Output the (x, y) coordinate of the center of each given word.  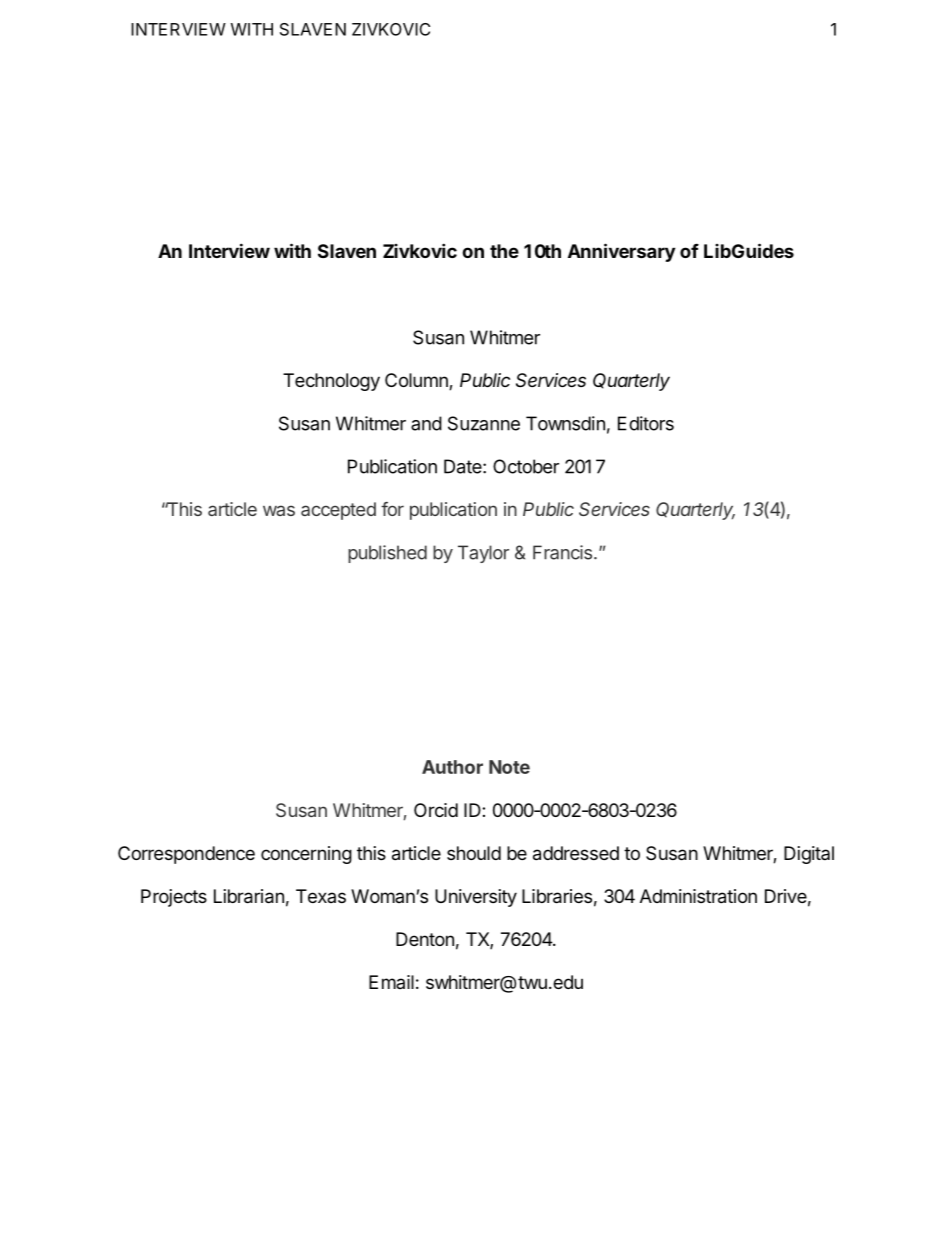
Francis (562, 552)
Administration (698, 896)
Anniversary (621, 252)
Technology (331, 382)
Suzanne (484, 423)
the (504, 251)
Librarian (249, 896)
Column (417, 381)
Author (452, 767)
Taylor (483, 554)
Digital (809, 855)
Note (509, 767)
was (279, 510)
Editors (646, 423)
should (474, 853)
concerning (306, 855)
